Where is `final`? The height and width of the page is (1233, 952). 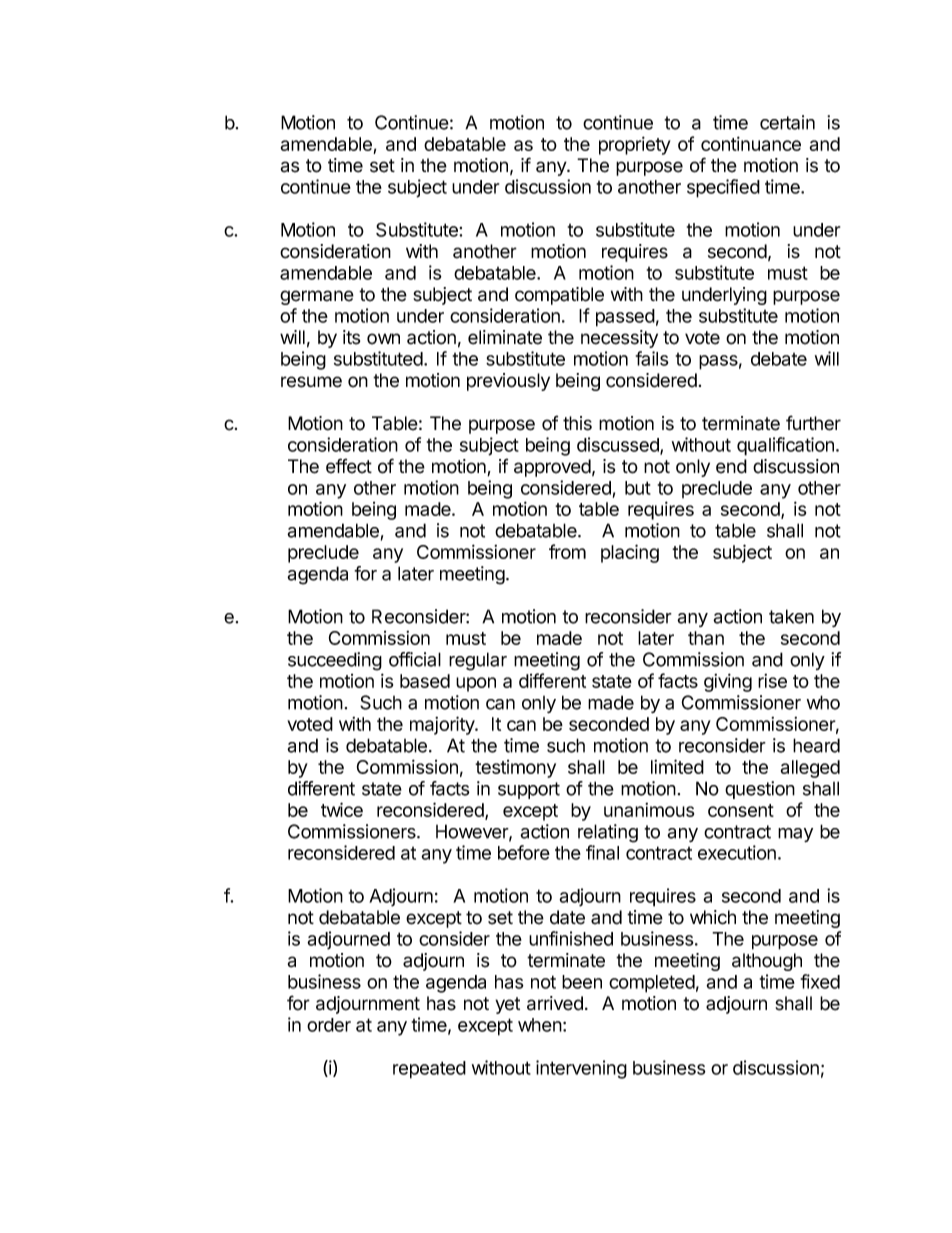
final is located at coordinates (602, 852).
